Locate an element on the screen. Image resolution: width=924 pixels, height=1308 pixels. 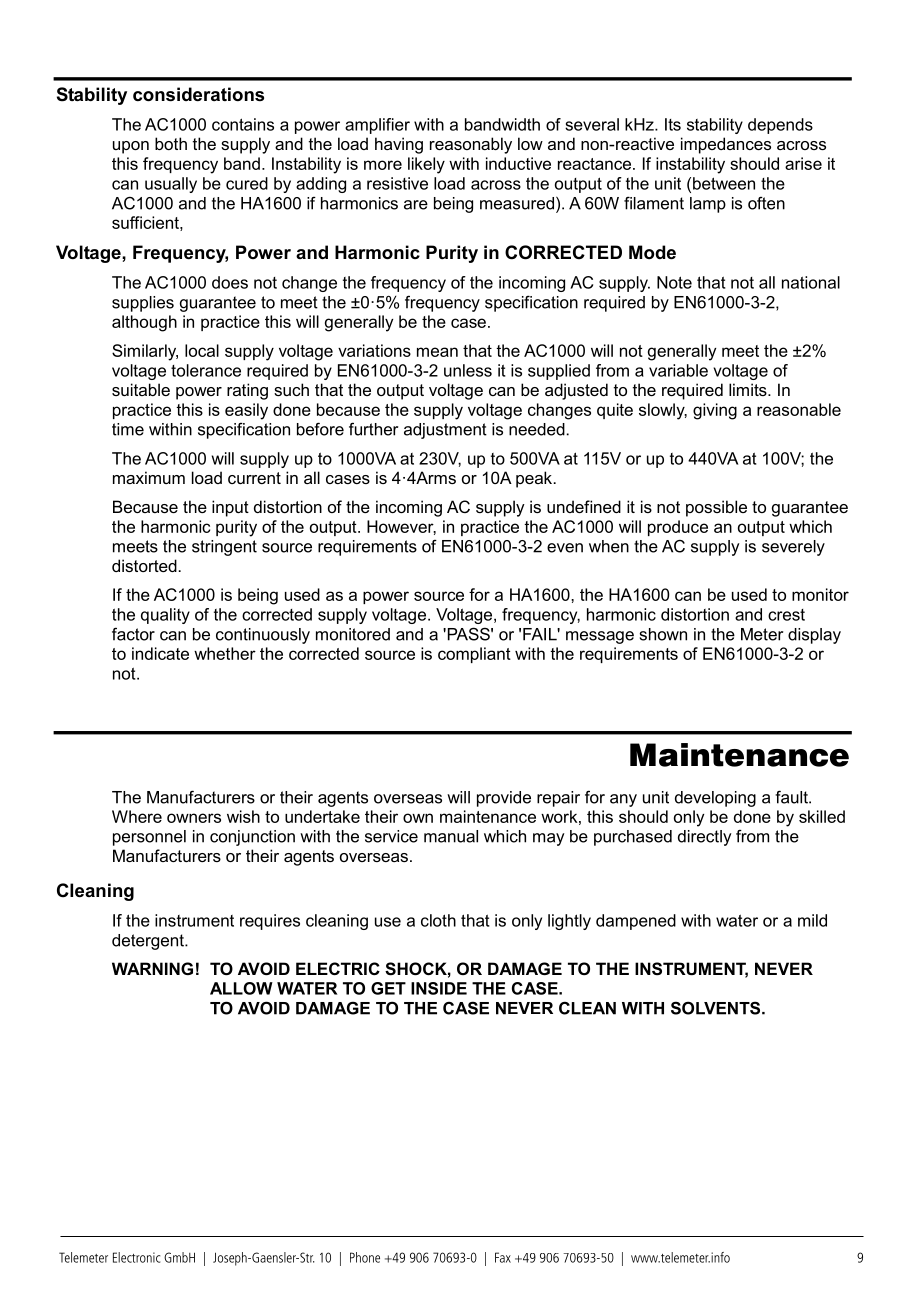
reasonably is located at coordinates (471, 145).
